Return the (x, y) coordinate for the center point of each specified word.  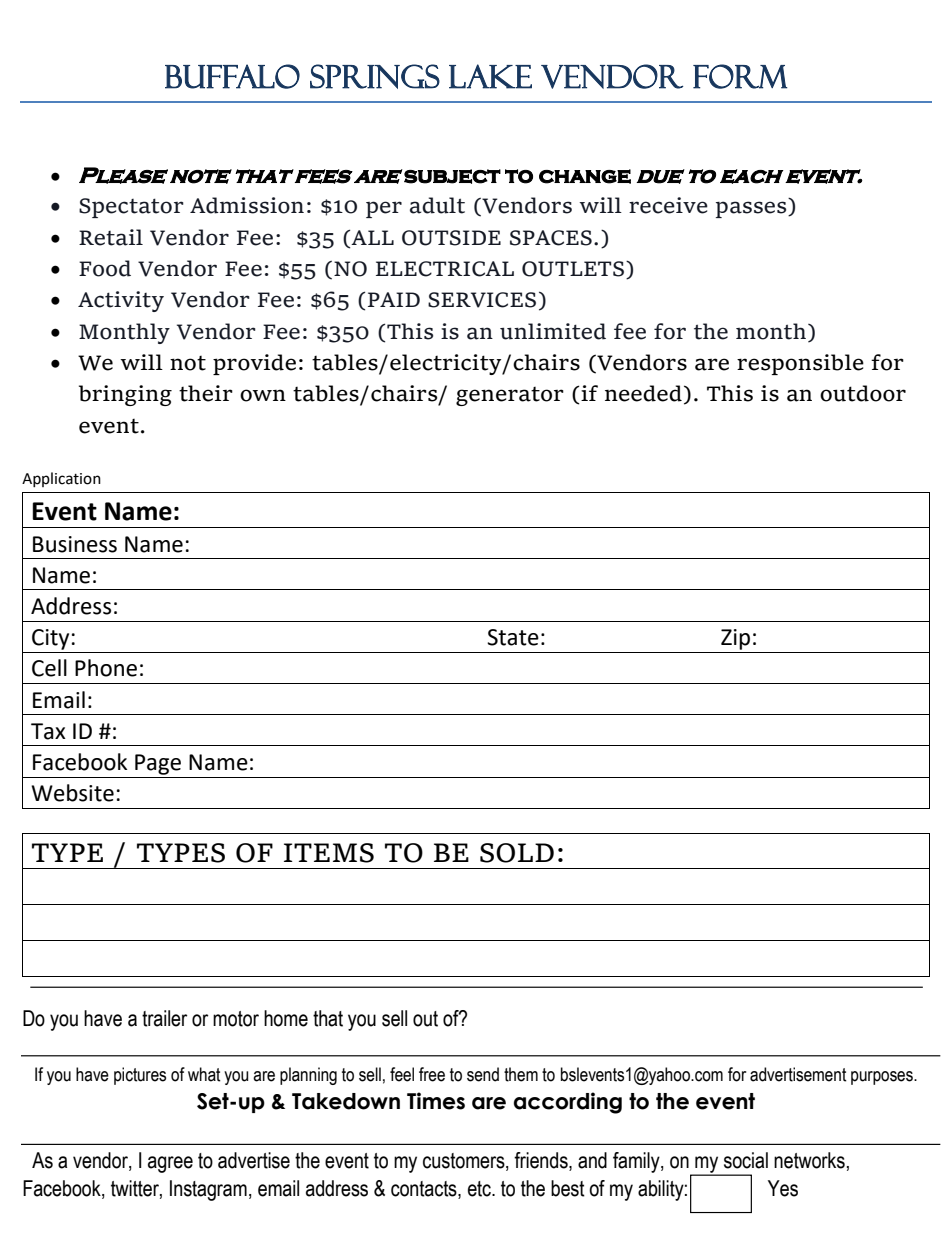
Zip (735, 639)
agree (170, 1164)
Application (61, 479)
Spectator (131, 208)
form (740, 76)
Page (158, 764)
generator (510, 396)
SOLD (517, 853)
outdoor (863, 393)
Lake (490, 76)
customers (465, 1161)
